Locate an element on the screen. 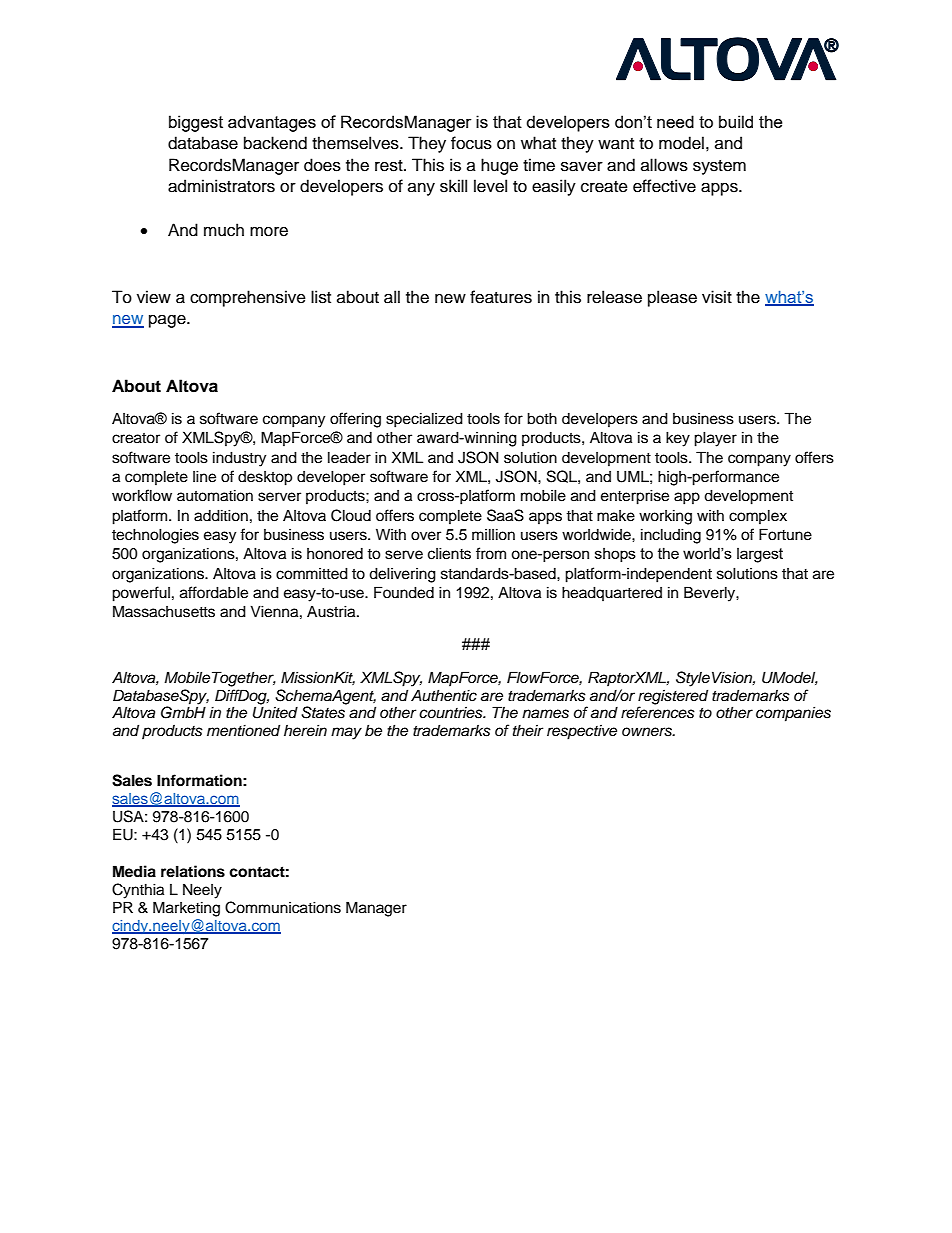 Image resolution: width=952 pixels, height=1233 pixels. features is located at coordinates (501, 297).
